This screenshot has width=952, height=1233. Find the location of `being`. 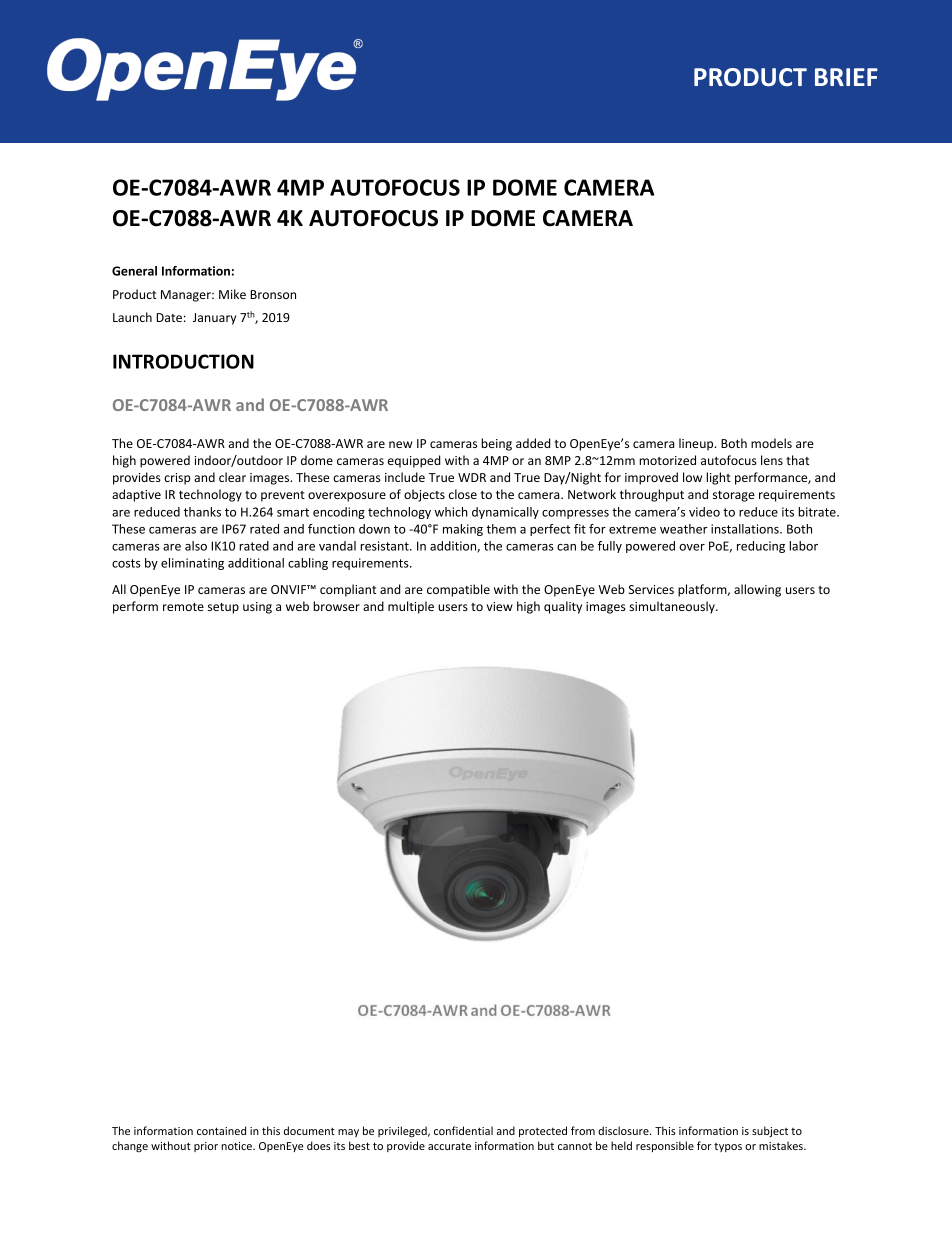

being is located at coordinates (496, 444).
